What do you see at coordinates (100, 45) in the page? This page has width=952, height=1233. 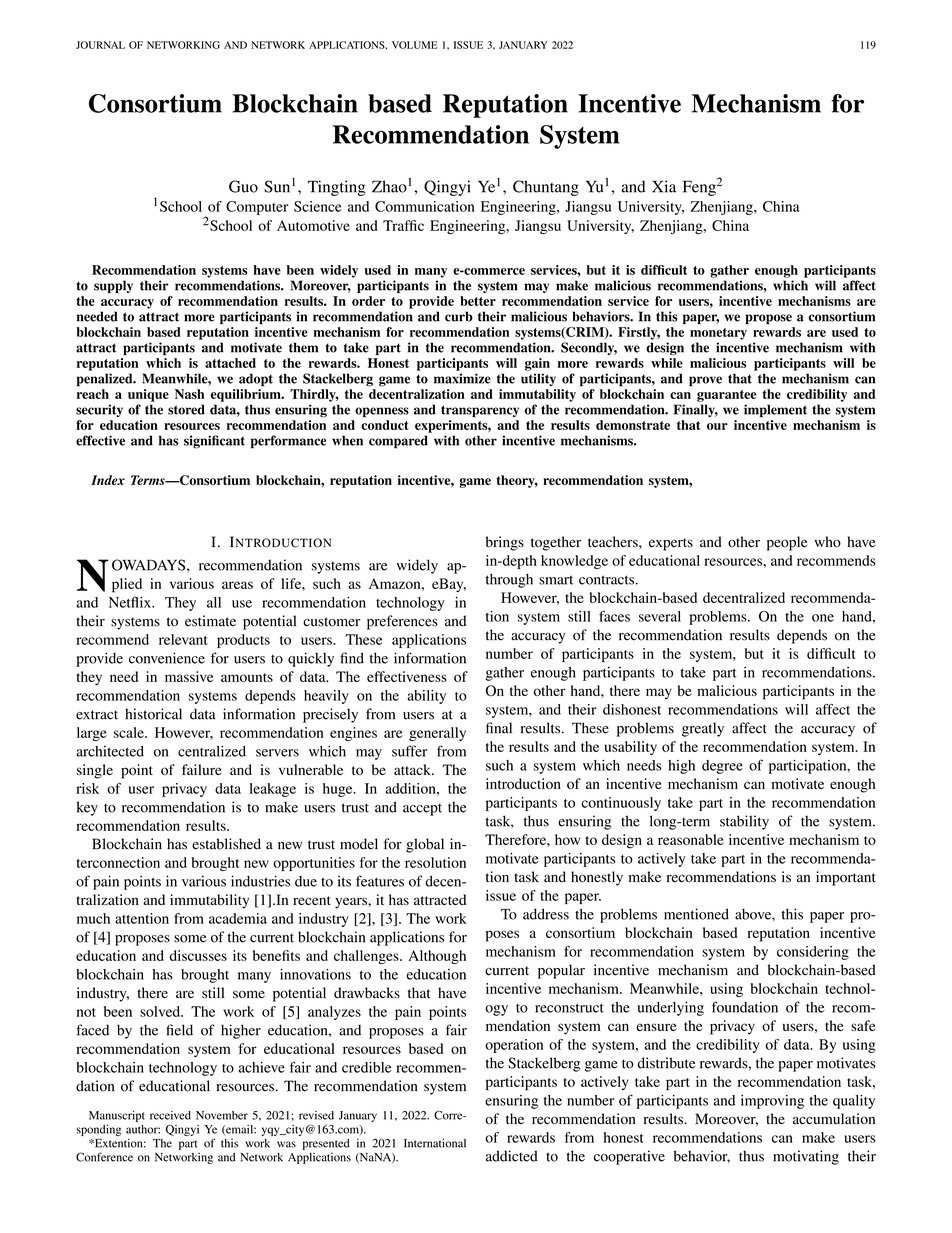 I see `JOURNAL` at bounding box center [100, 45].
